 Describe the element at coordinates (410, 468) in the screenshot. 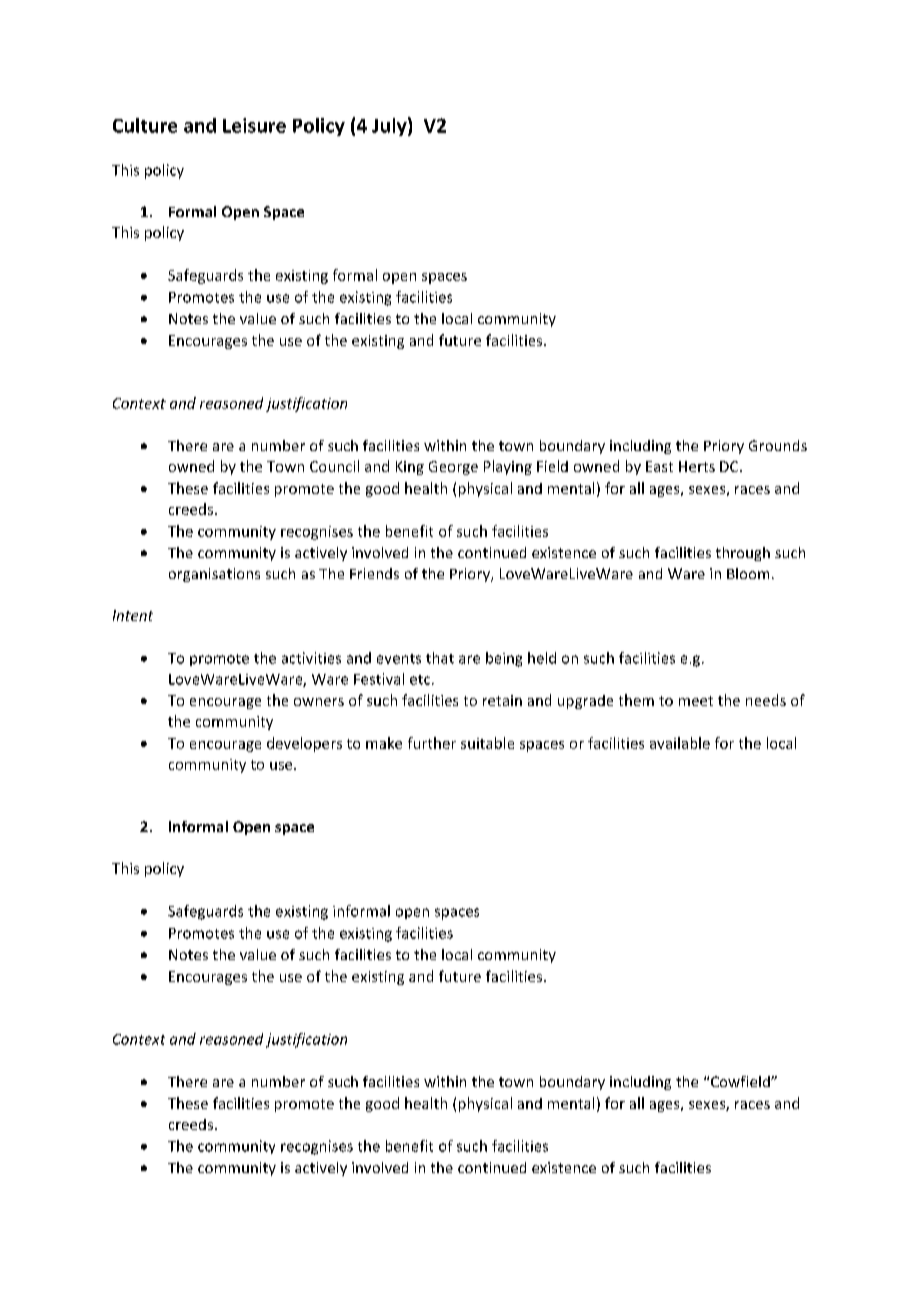

I see `King` at that location.
